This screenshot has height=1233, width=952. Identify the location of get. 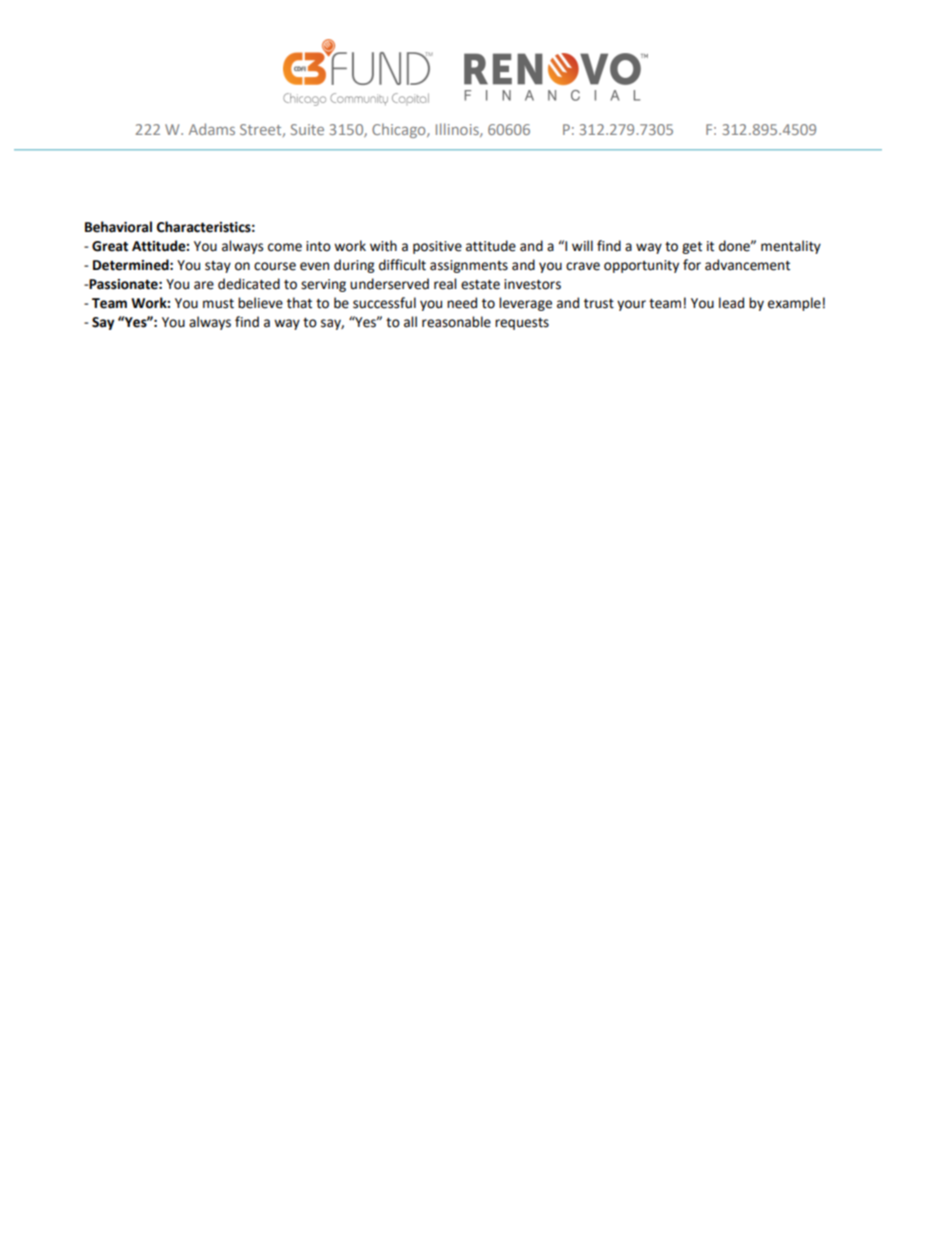
(692, 248).
